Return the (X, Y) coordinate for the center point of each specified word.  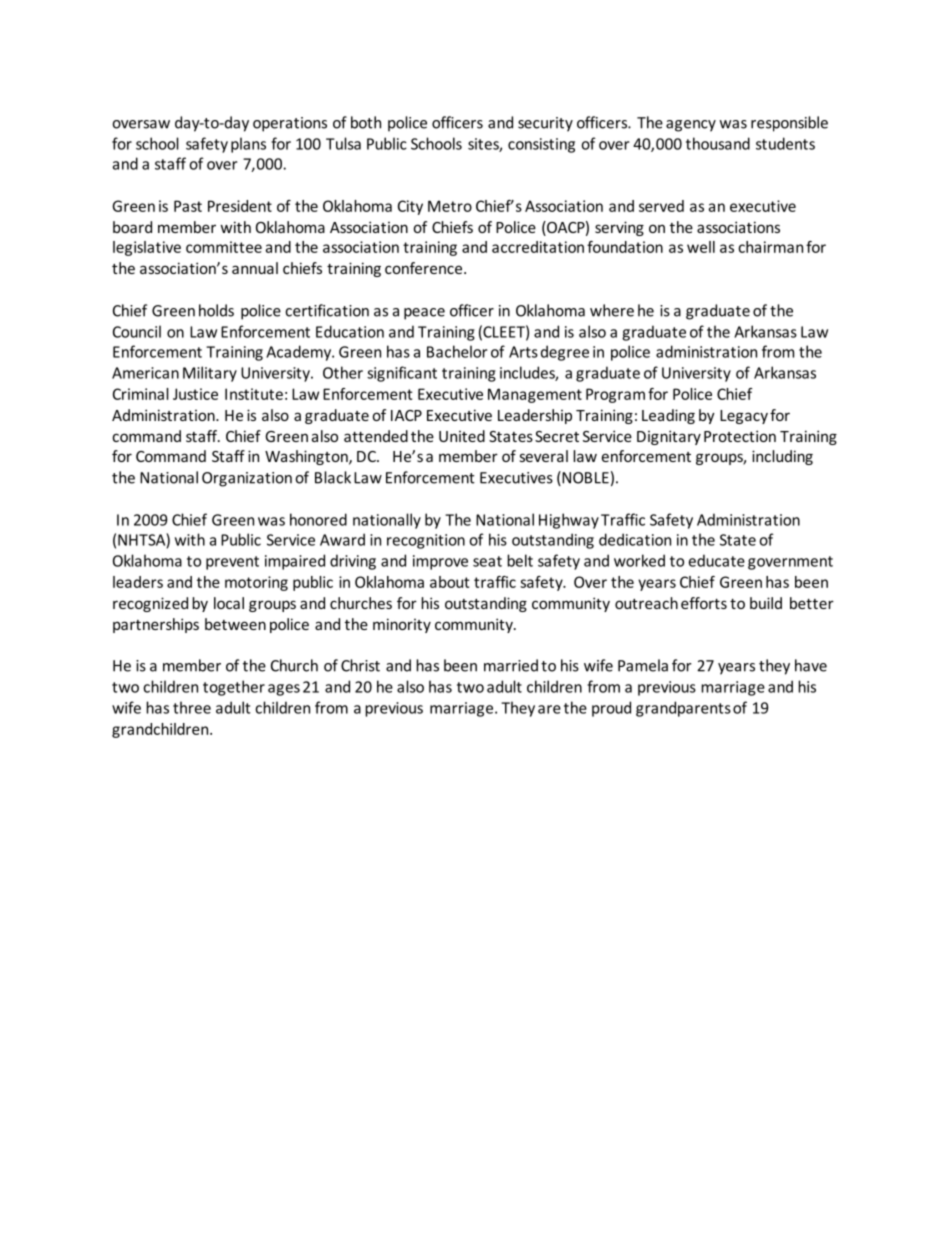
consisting (541, 145)
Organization (247, 479)
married (511, 665)
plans (248, 145)
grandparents (683, 709)
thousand (718, 143)
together (234, 688)
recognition (426, 541)
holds (216, 310)
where (612, 310)
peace (424, 314)
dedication (635, 539)
